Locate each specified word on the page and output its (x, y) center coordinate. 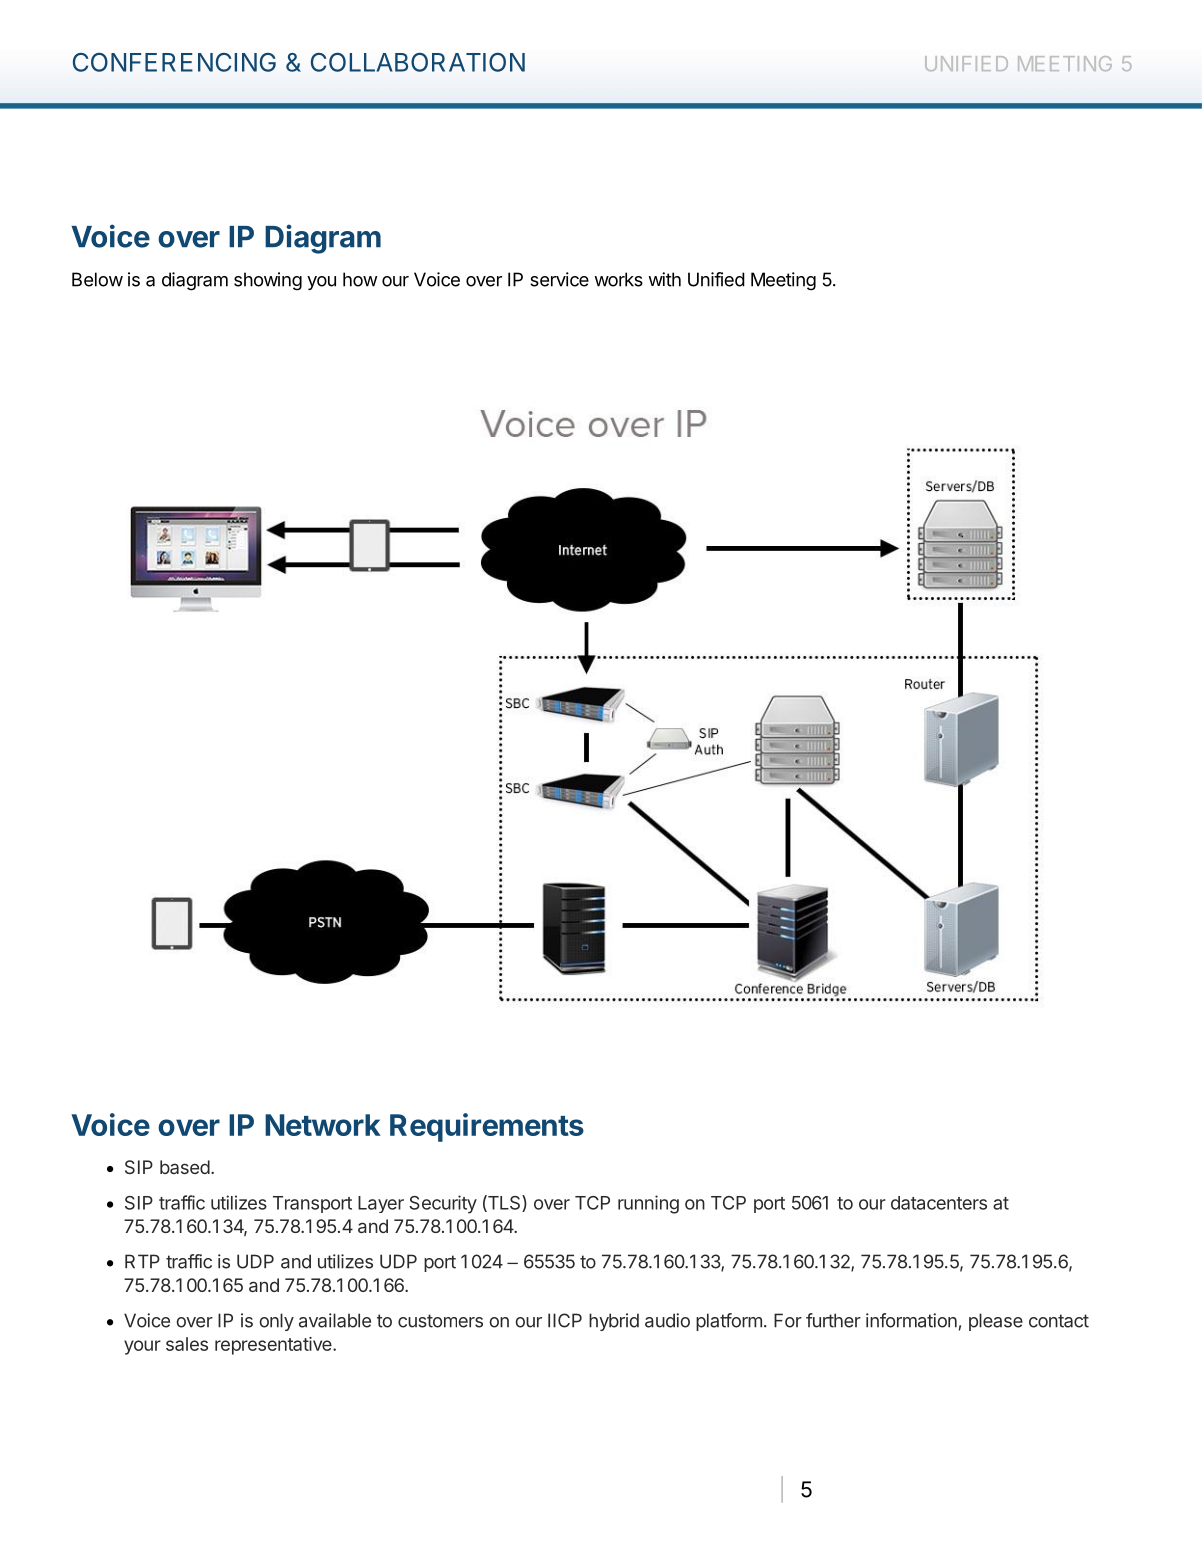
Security (443, 1204)
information (911, 1320)
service (559, 279)
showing (268, 281)
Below (97, 279)
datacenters (939, 1203)
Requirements (487, 1127)
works (618, 279)
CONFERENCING (174, 62)
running (648, 1204)
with (664, 279)
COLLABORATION (418, 62)
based (185, 1167)
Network (323, 1125)
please (996, 1322)
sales (187, 1344)
